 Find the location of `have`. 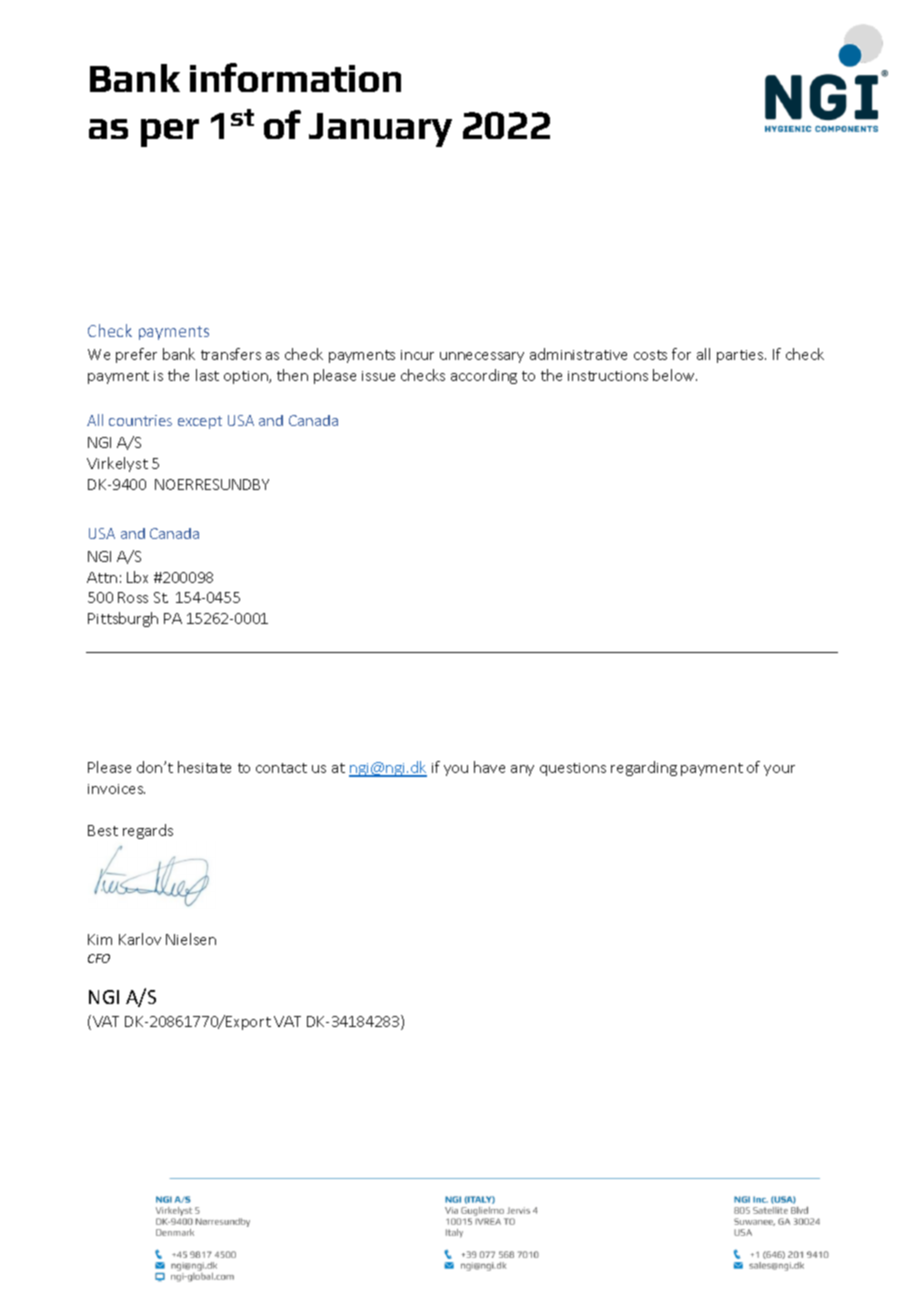

have is located at coordinates (489, 767).
